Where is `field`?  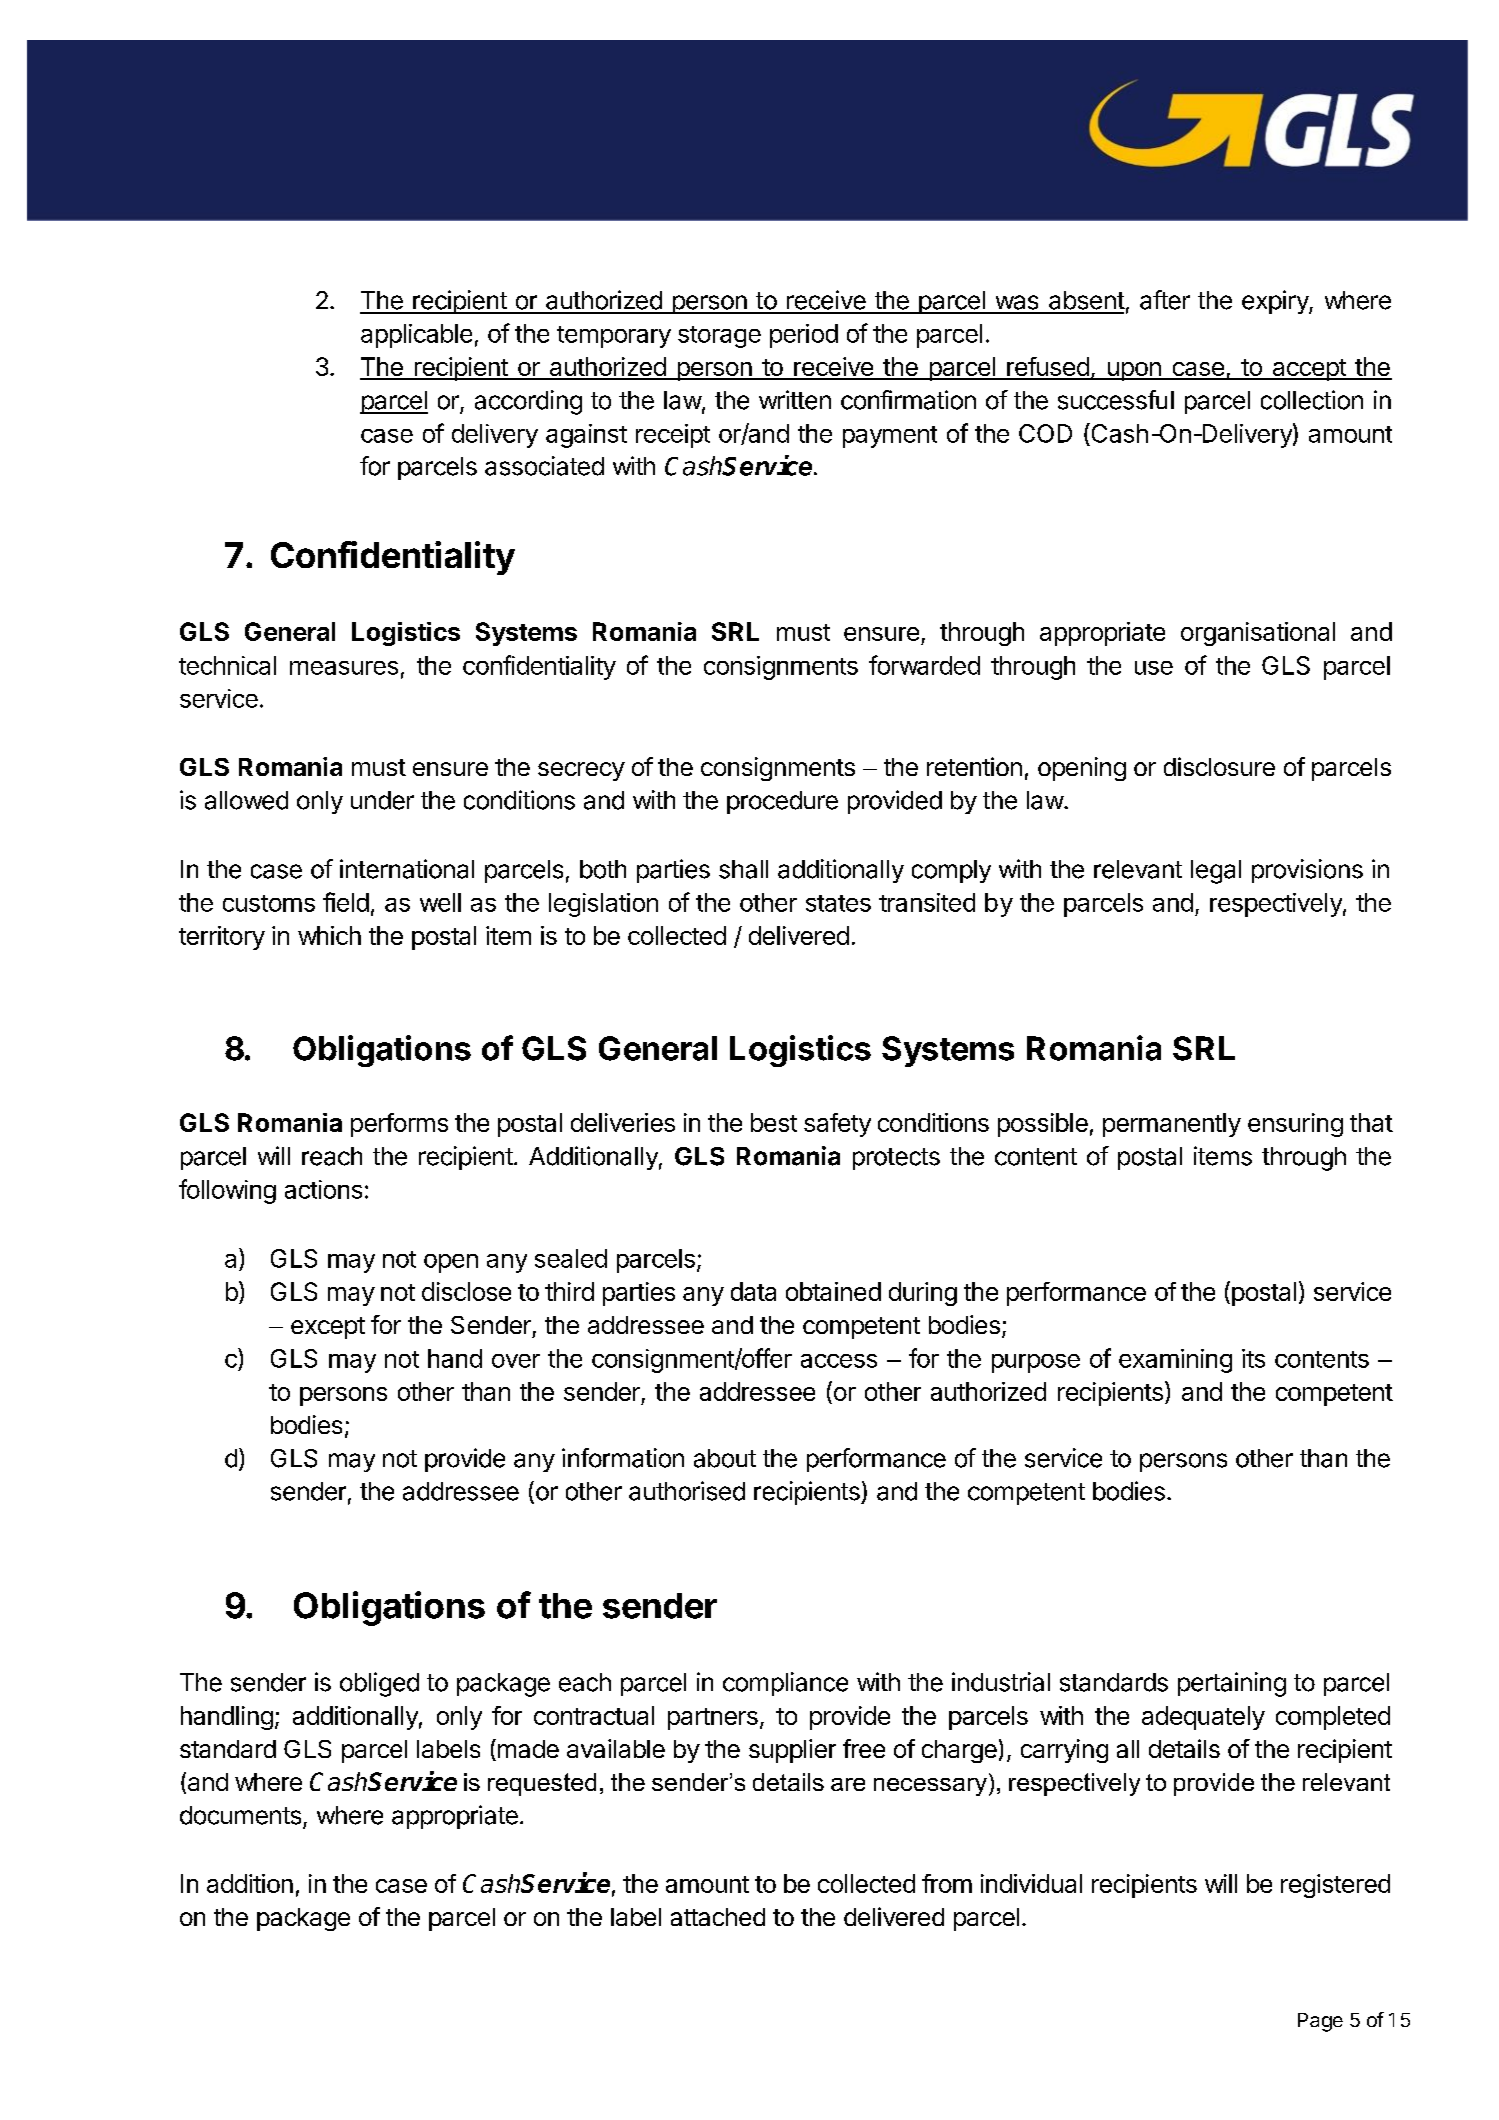
field is located at coordinates (346, 902).
